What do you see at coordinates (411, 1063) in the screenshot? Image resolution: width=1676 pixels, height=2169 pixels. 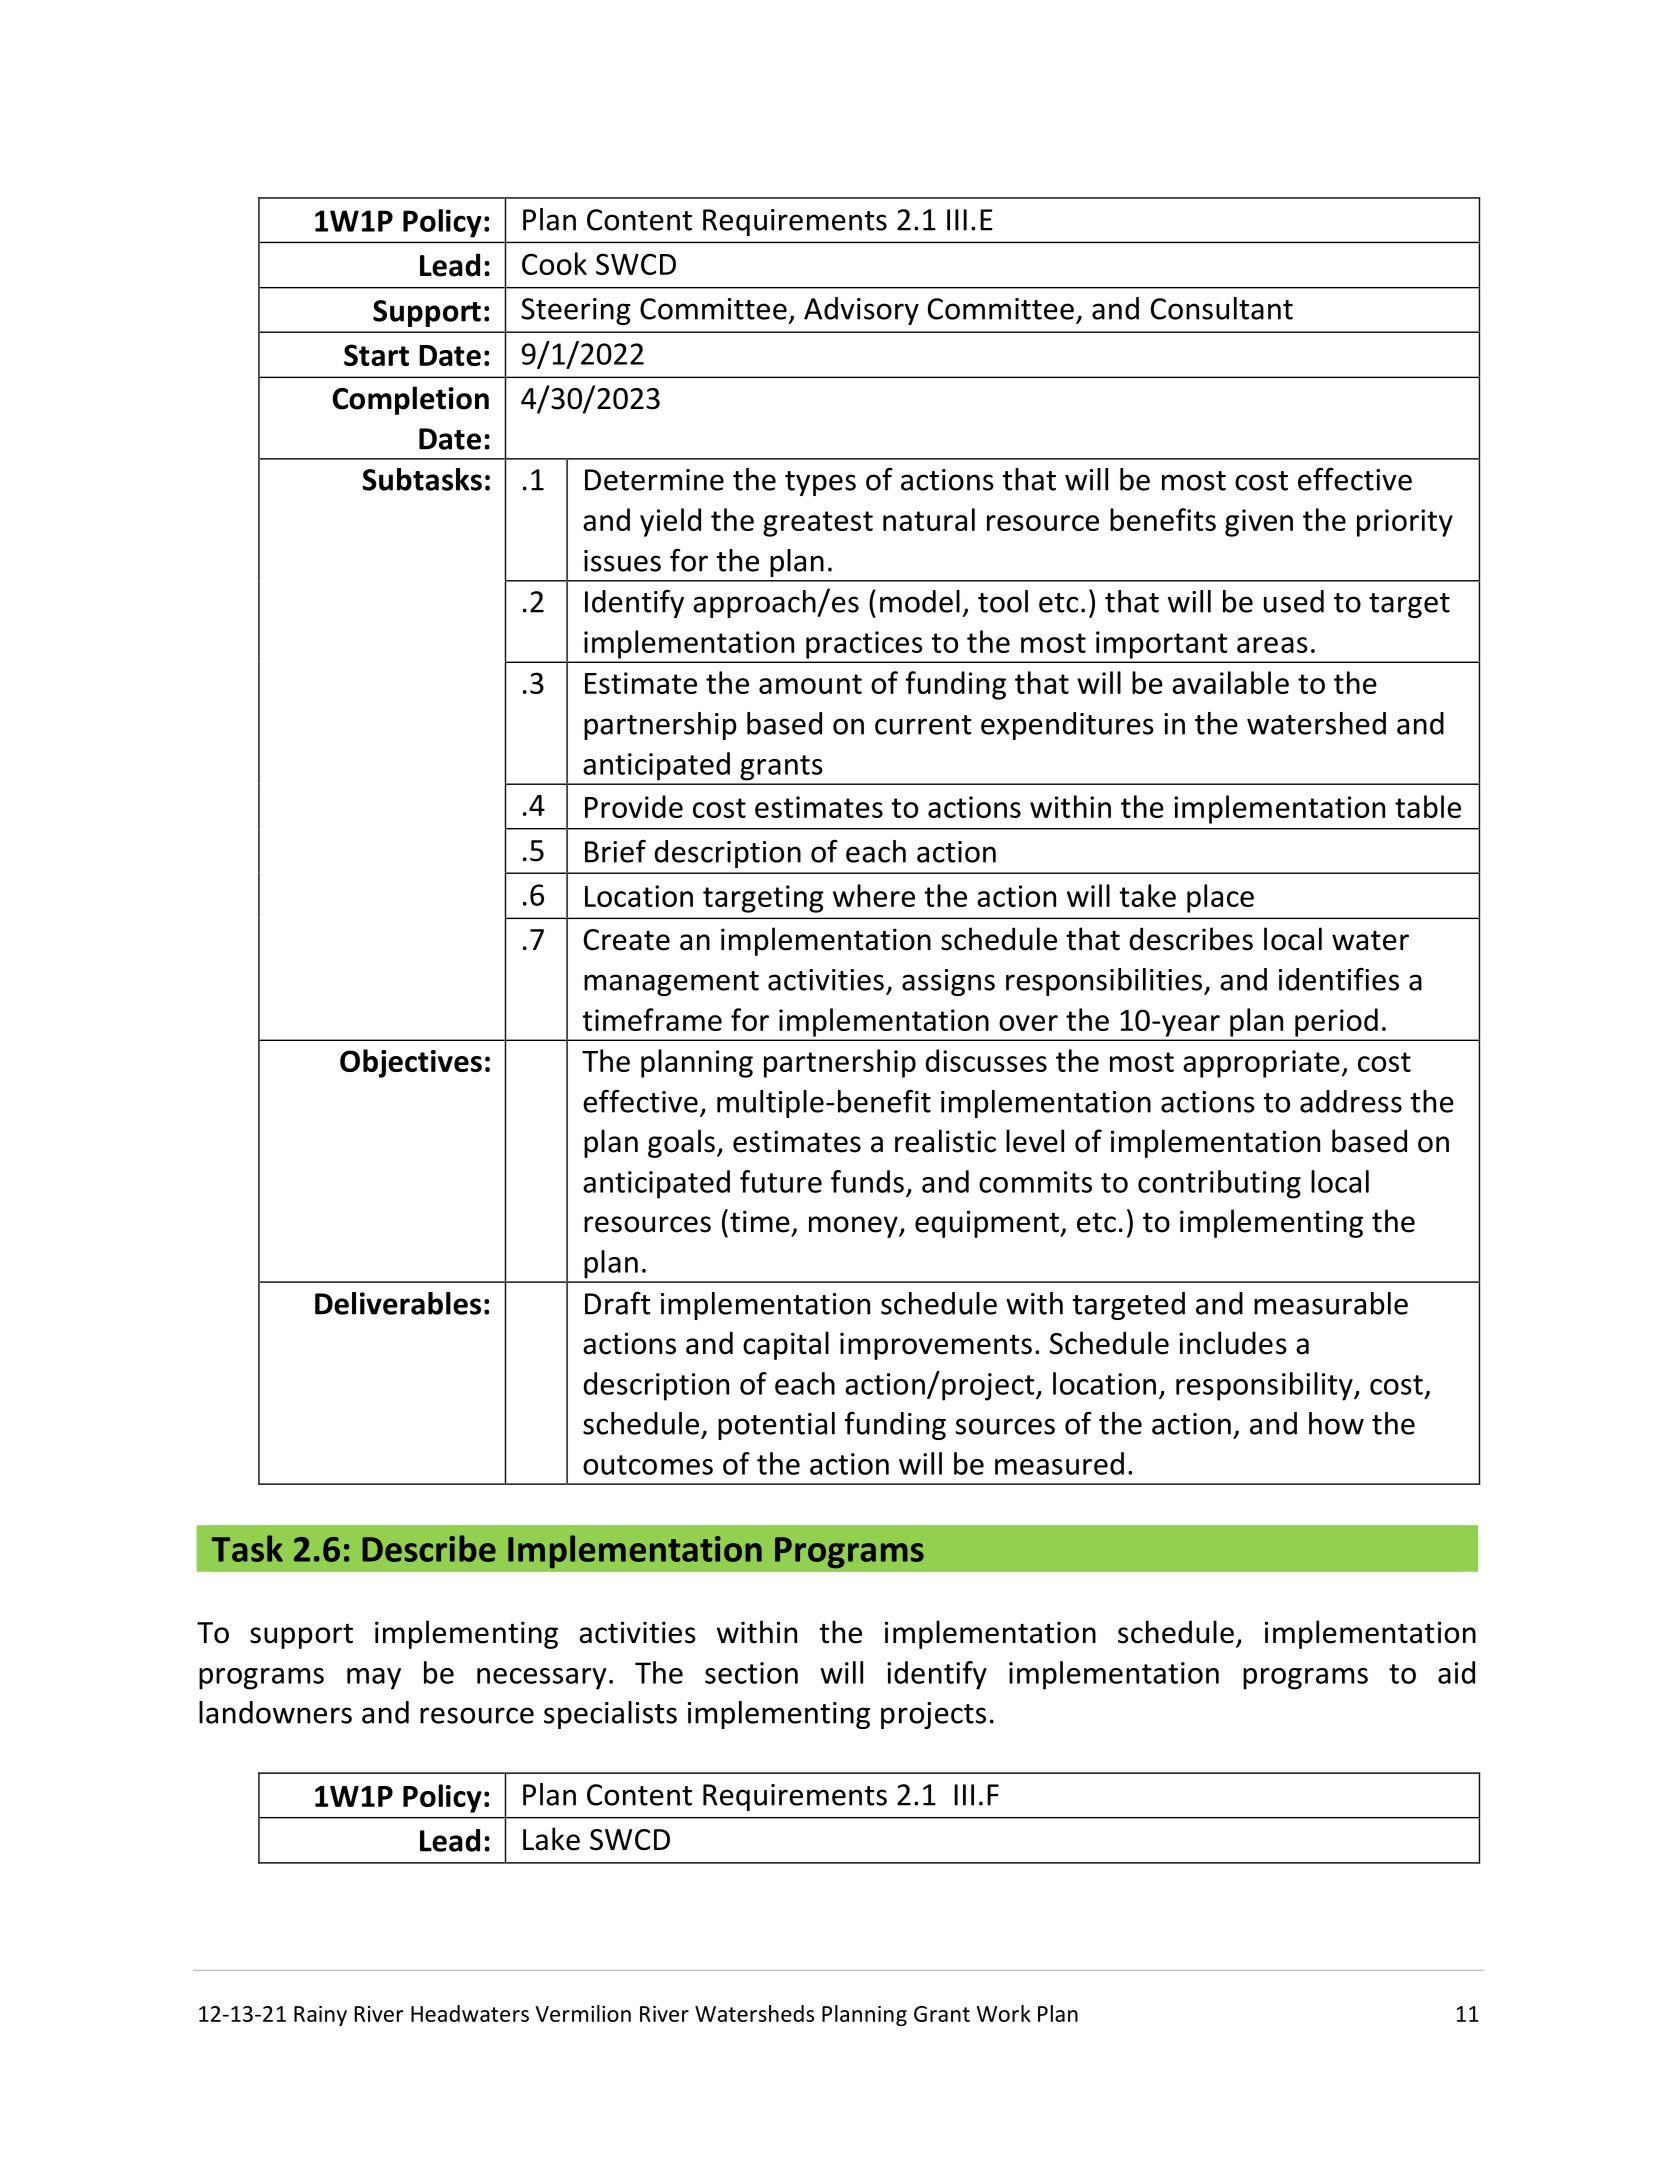 I see `Objectives` at bounding box center [411, 1063].
